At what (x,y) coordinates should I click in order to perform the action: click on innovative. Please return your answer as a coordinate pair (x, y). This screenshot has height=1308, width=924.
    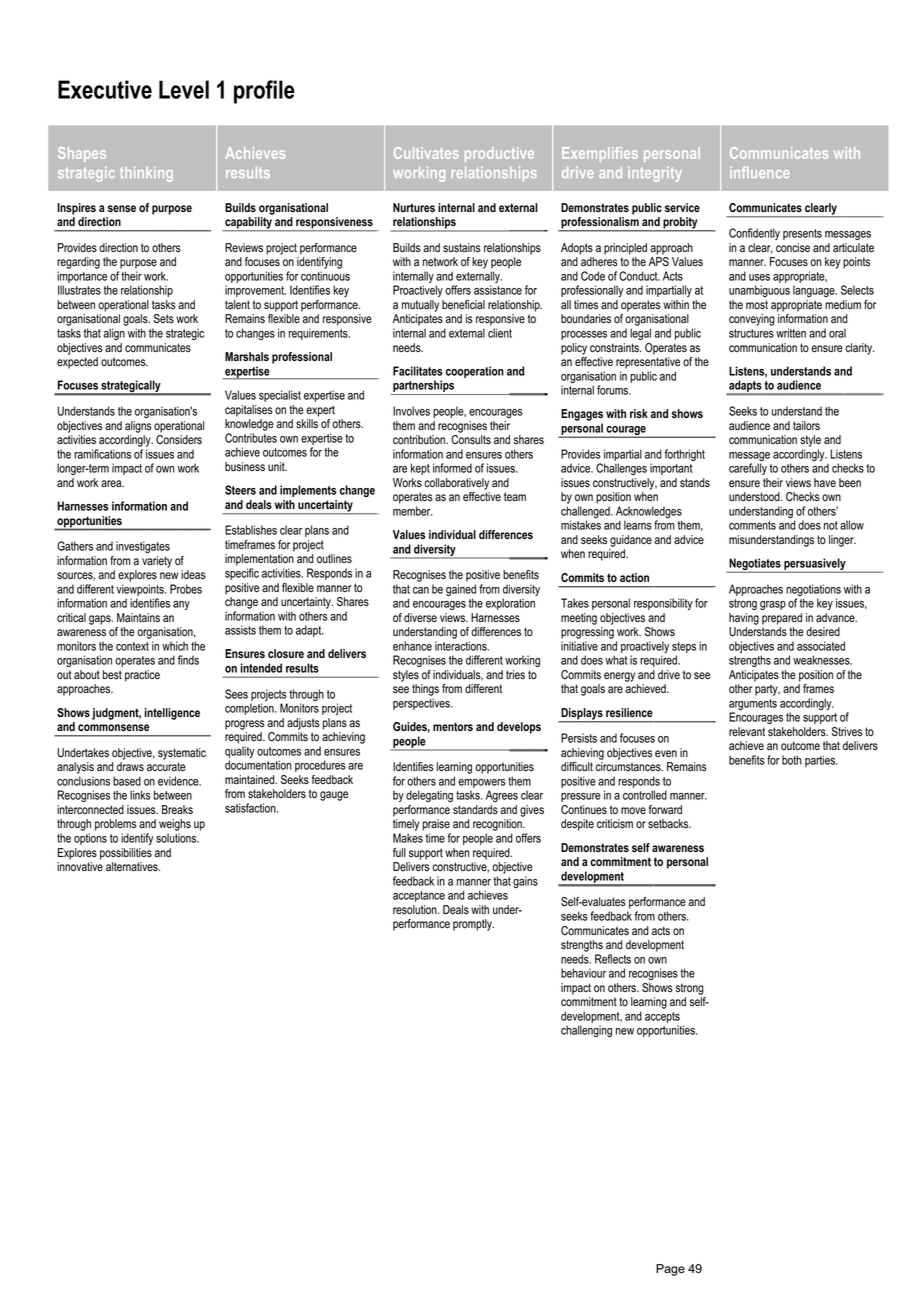
    Looking at the image, I should click on (80, 867).
